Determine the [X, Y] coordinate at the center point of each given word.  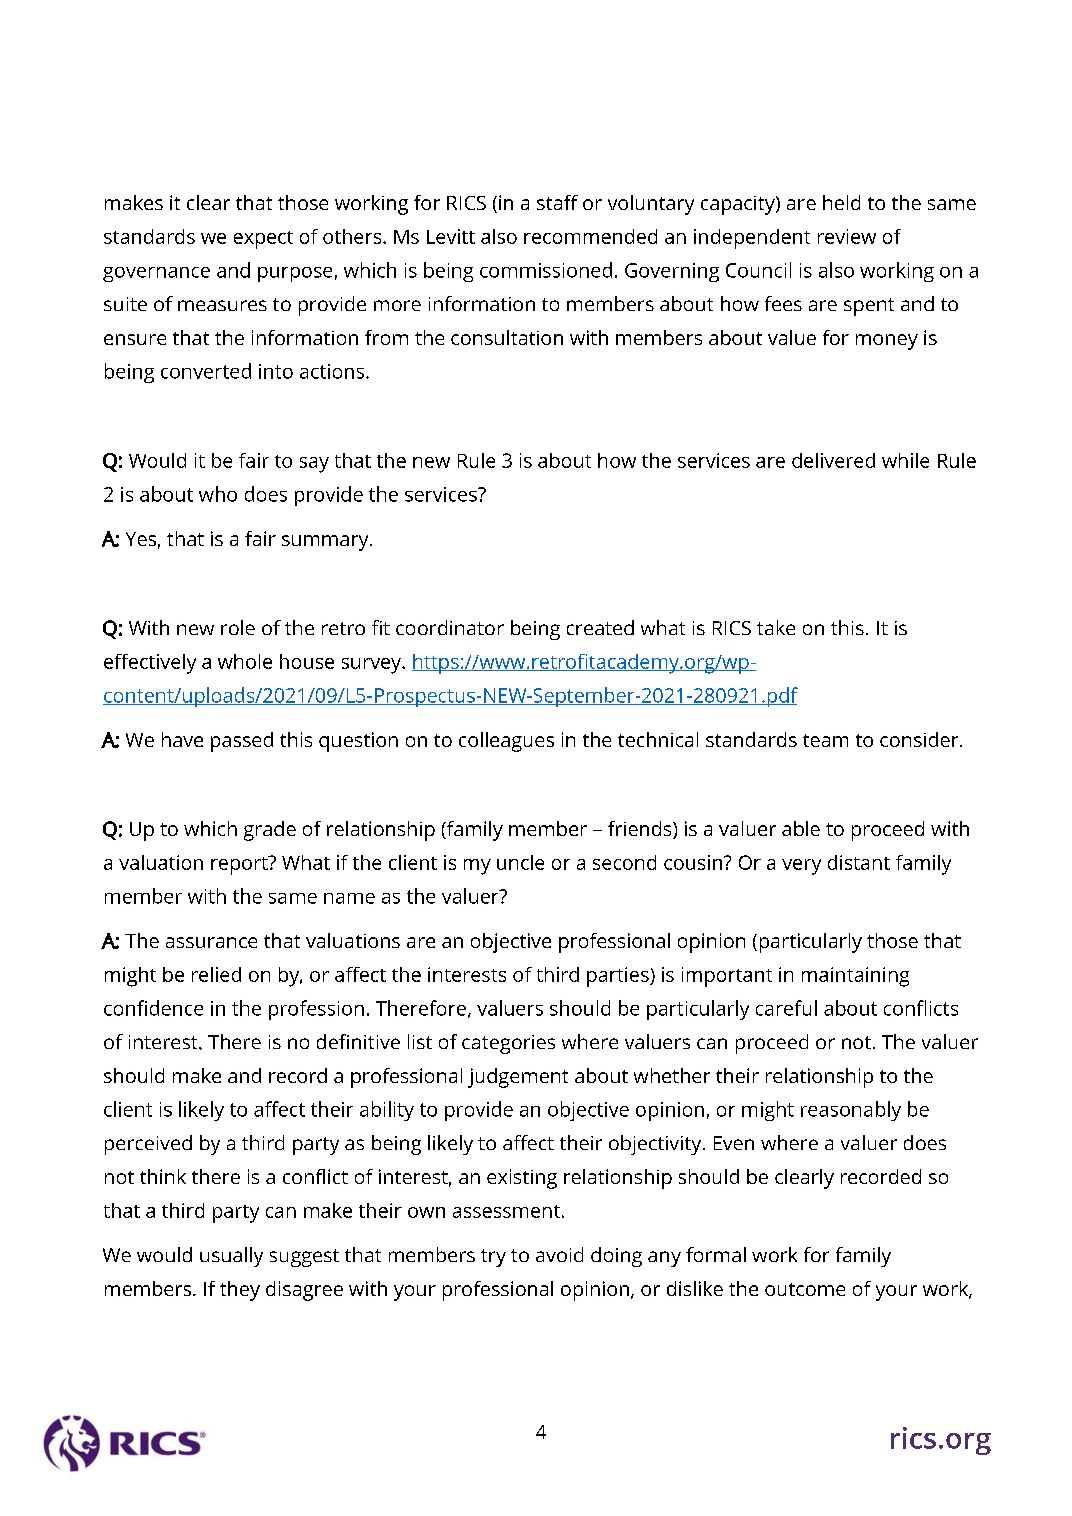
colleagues [506, 742]
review [847, 236]
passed [242, 742]
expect [263, 240]
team [825, 740]
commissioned [546, 270]
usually [231, 1257]
